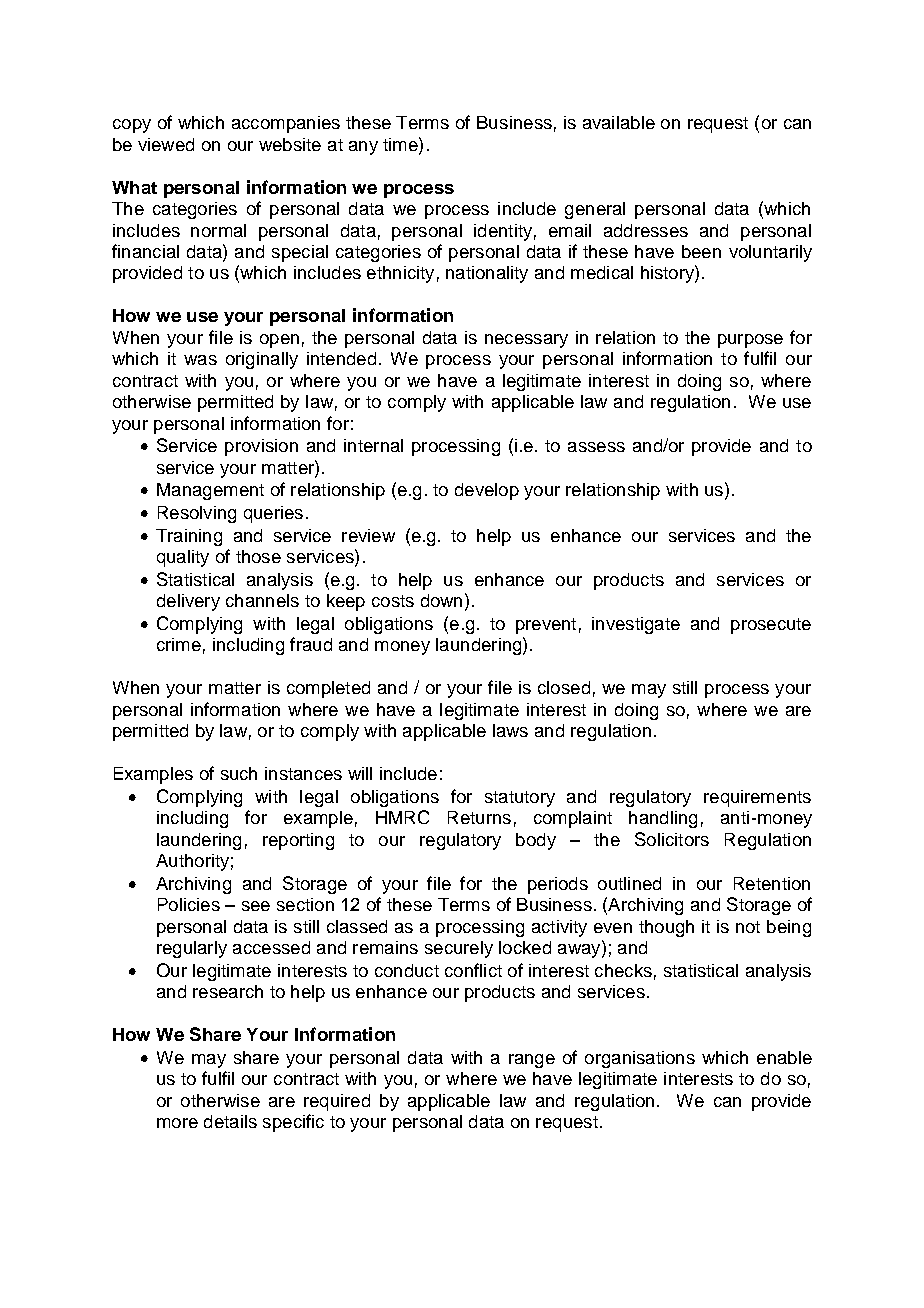 The width and height of the image is (924, 1308). What do you see at coordinates (230, 1121) in the image?
I see `details` at bounding box center [230, 1121].
